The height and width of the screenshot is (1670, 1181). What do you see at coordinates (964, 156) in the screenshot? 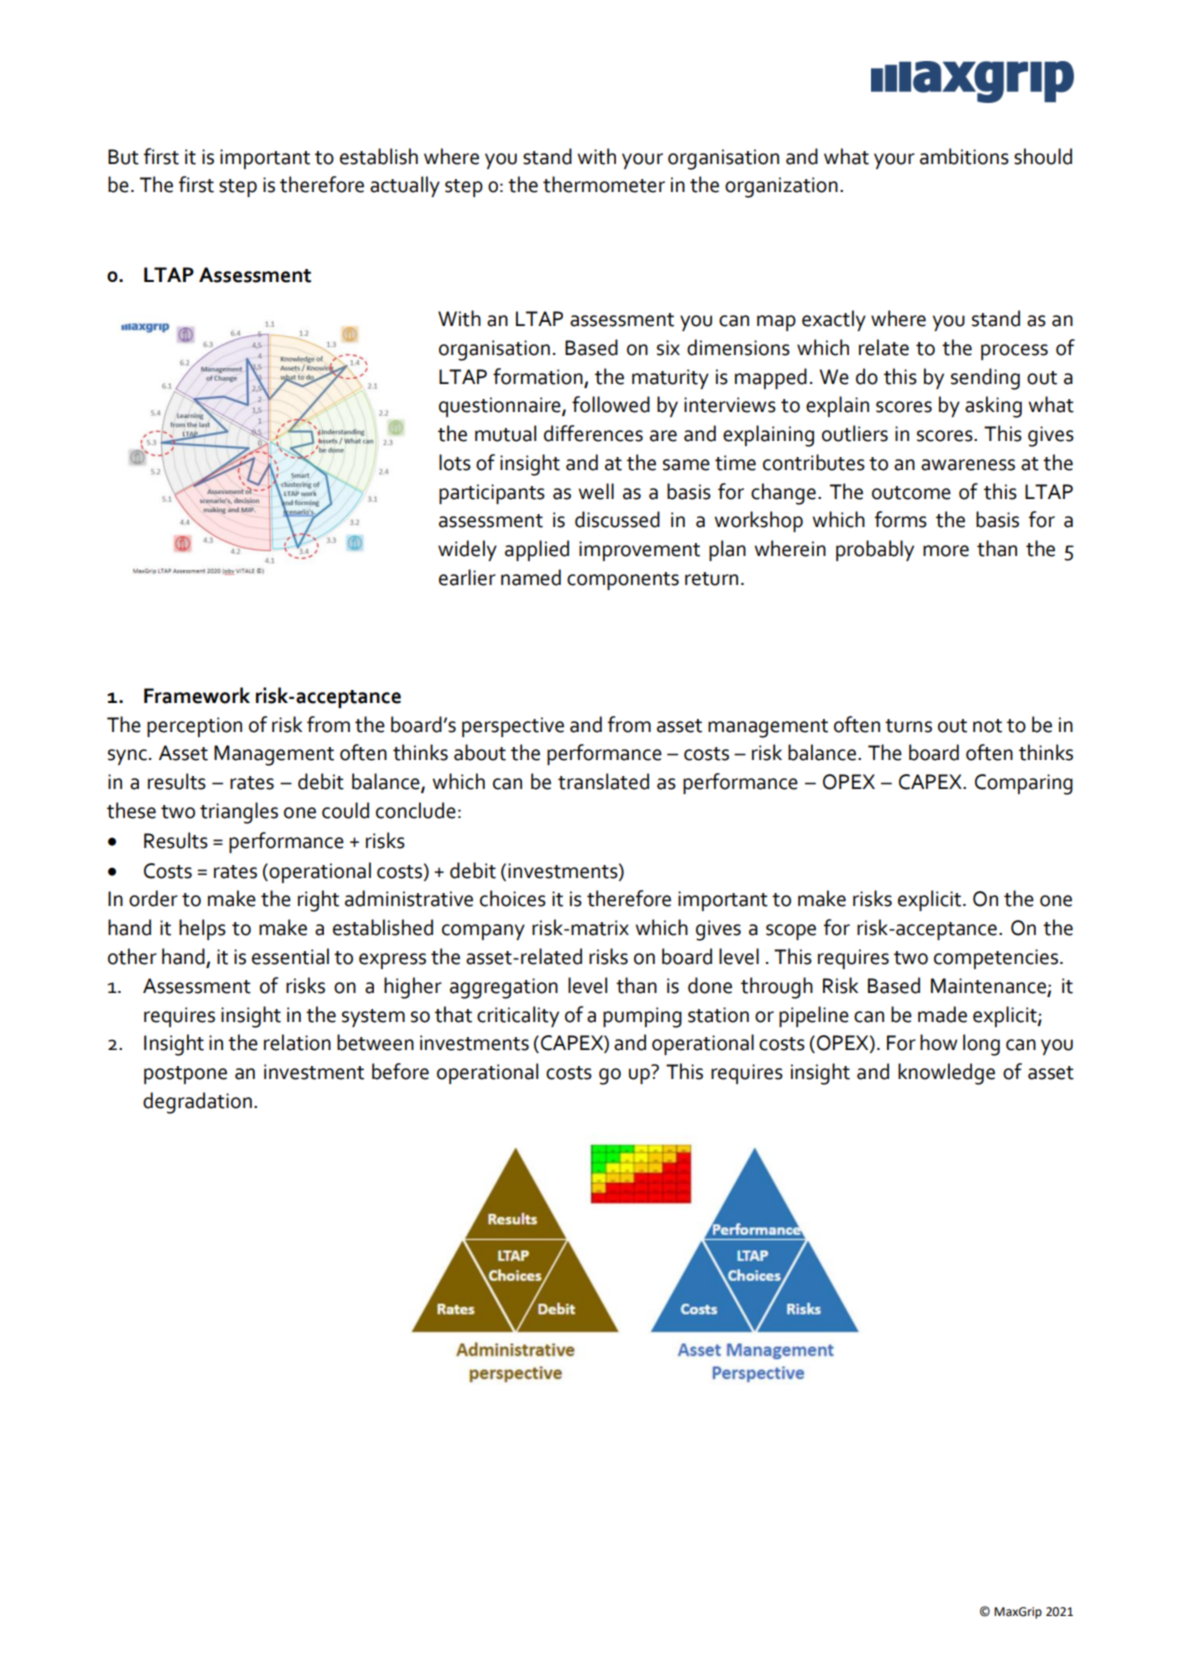
I see `ambitions` at bounding box center [964, 156].
